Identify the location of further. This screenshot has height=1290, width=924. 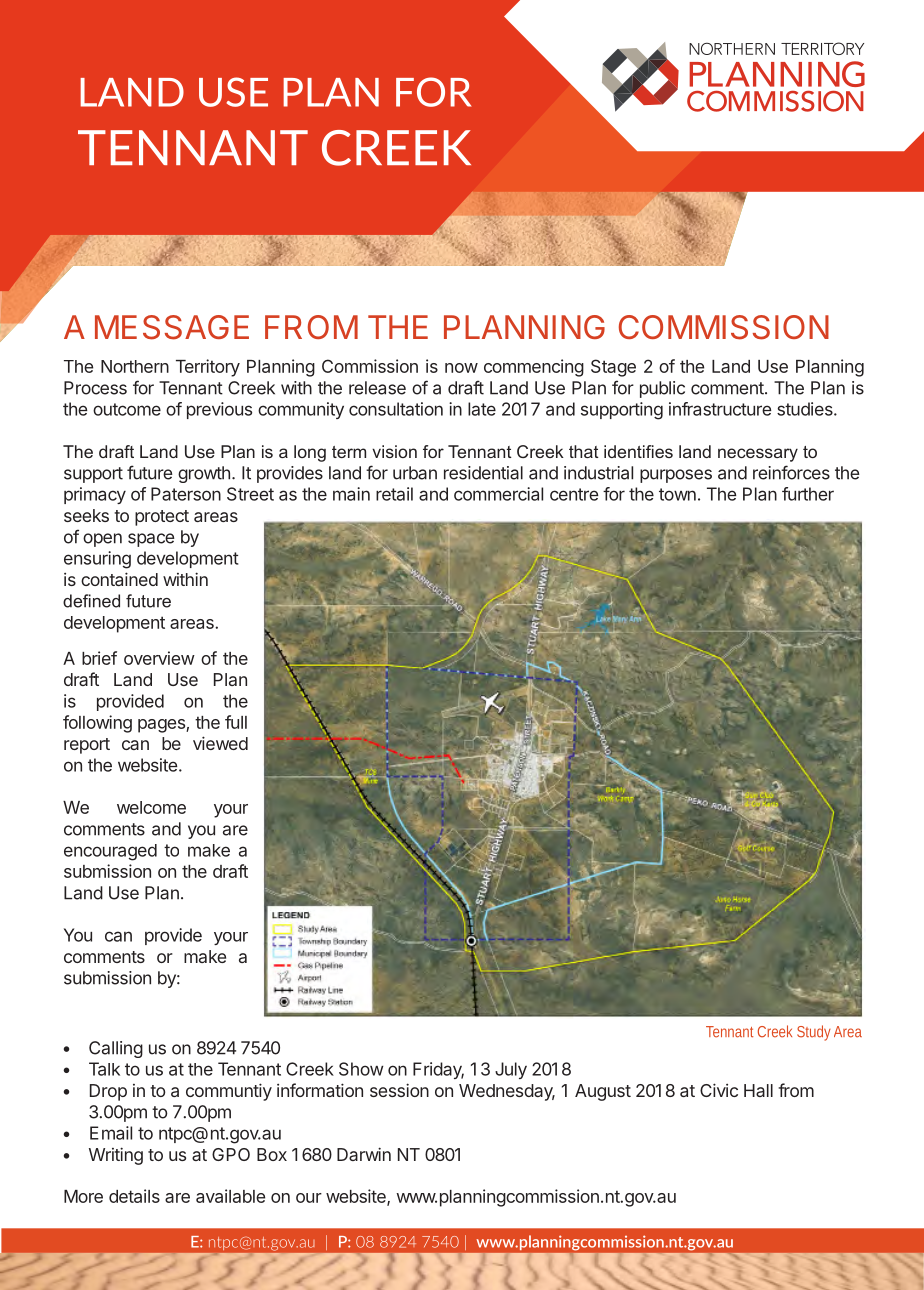
(808, 494).
